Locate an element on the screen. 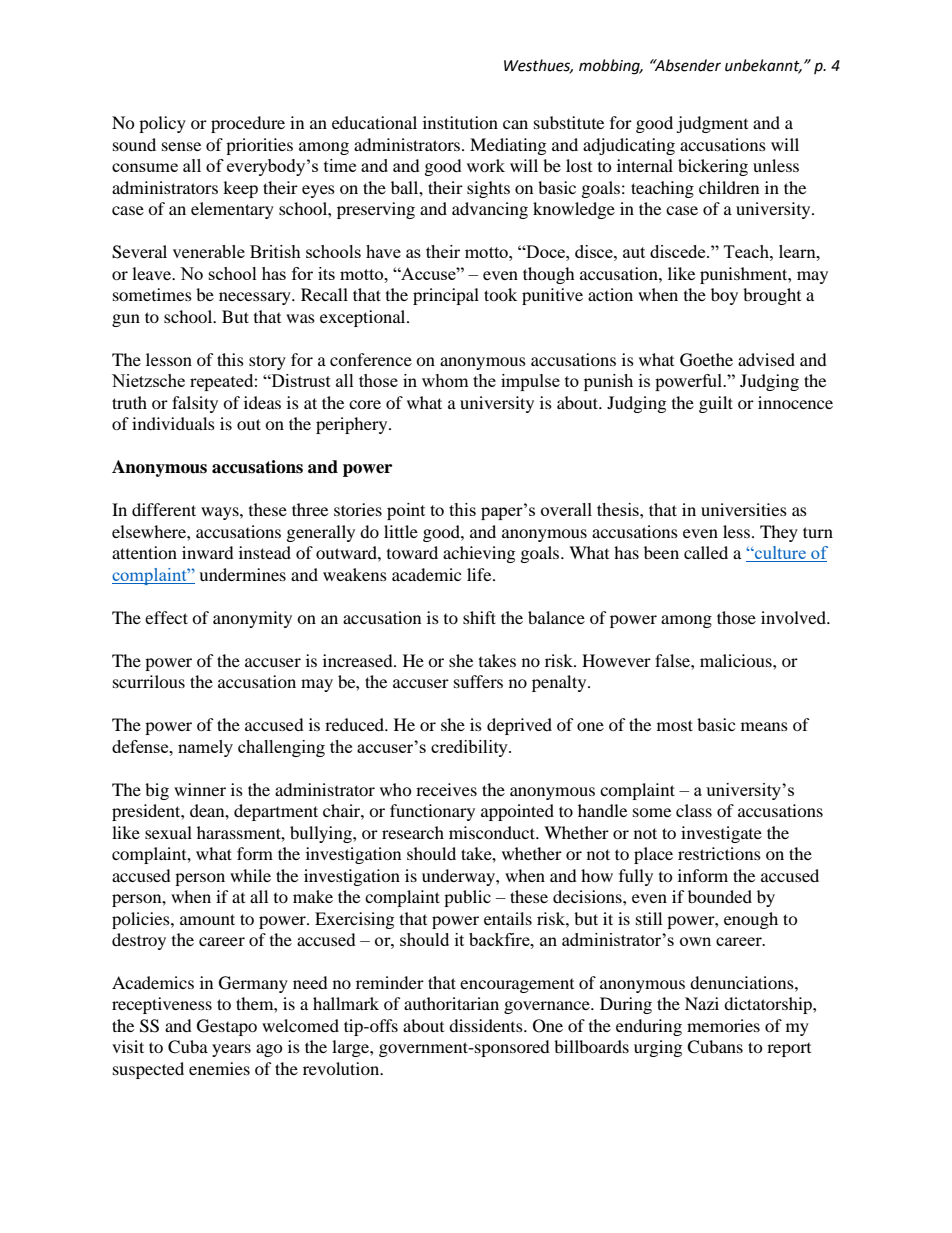 The width and height of the screenshot is (952, 1233). winner is located at coordinates (200, 789).
